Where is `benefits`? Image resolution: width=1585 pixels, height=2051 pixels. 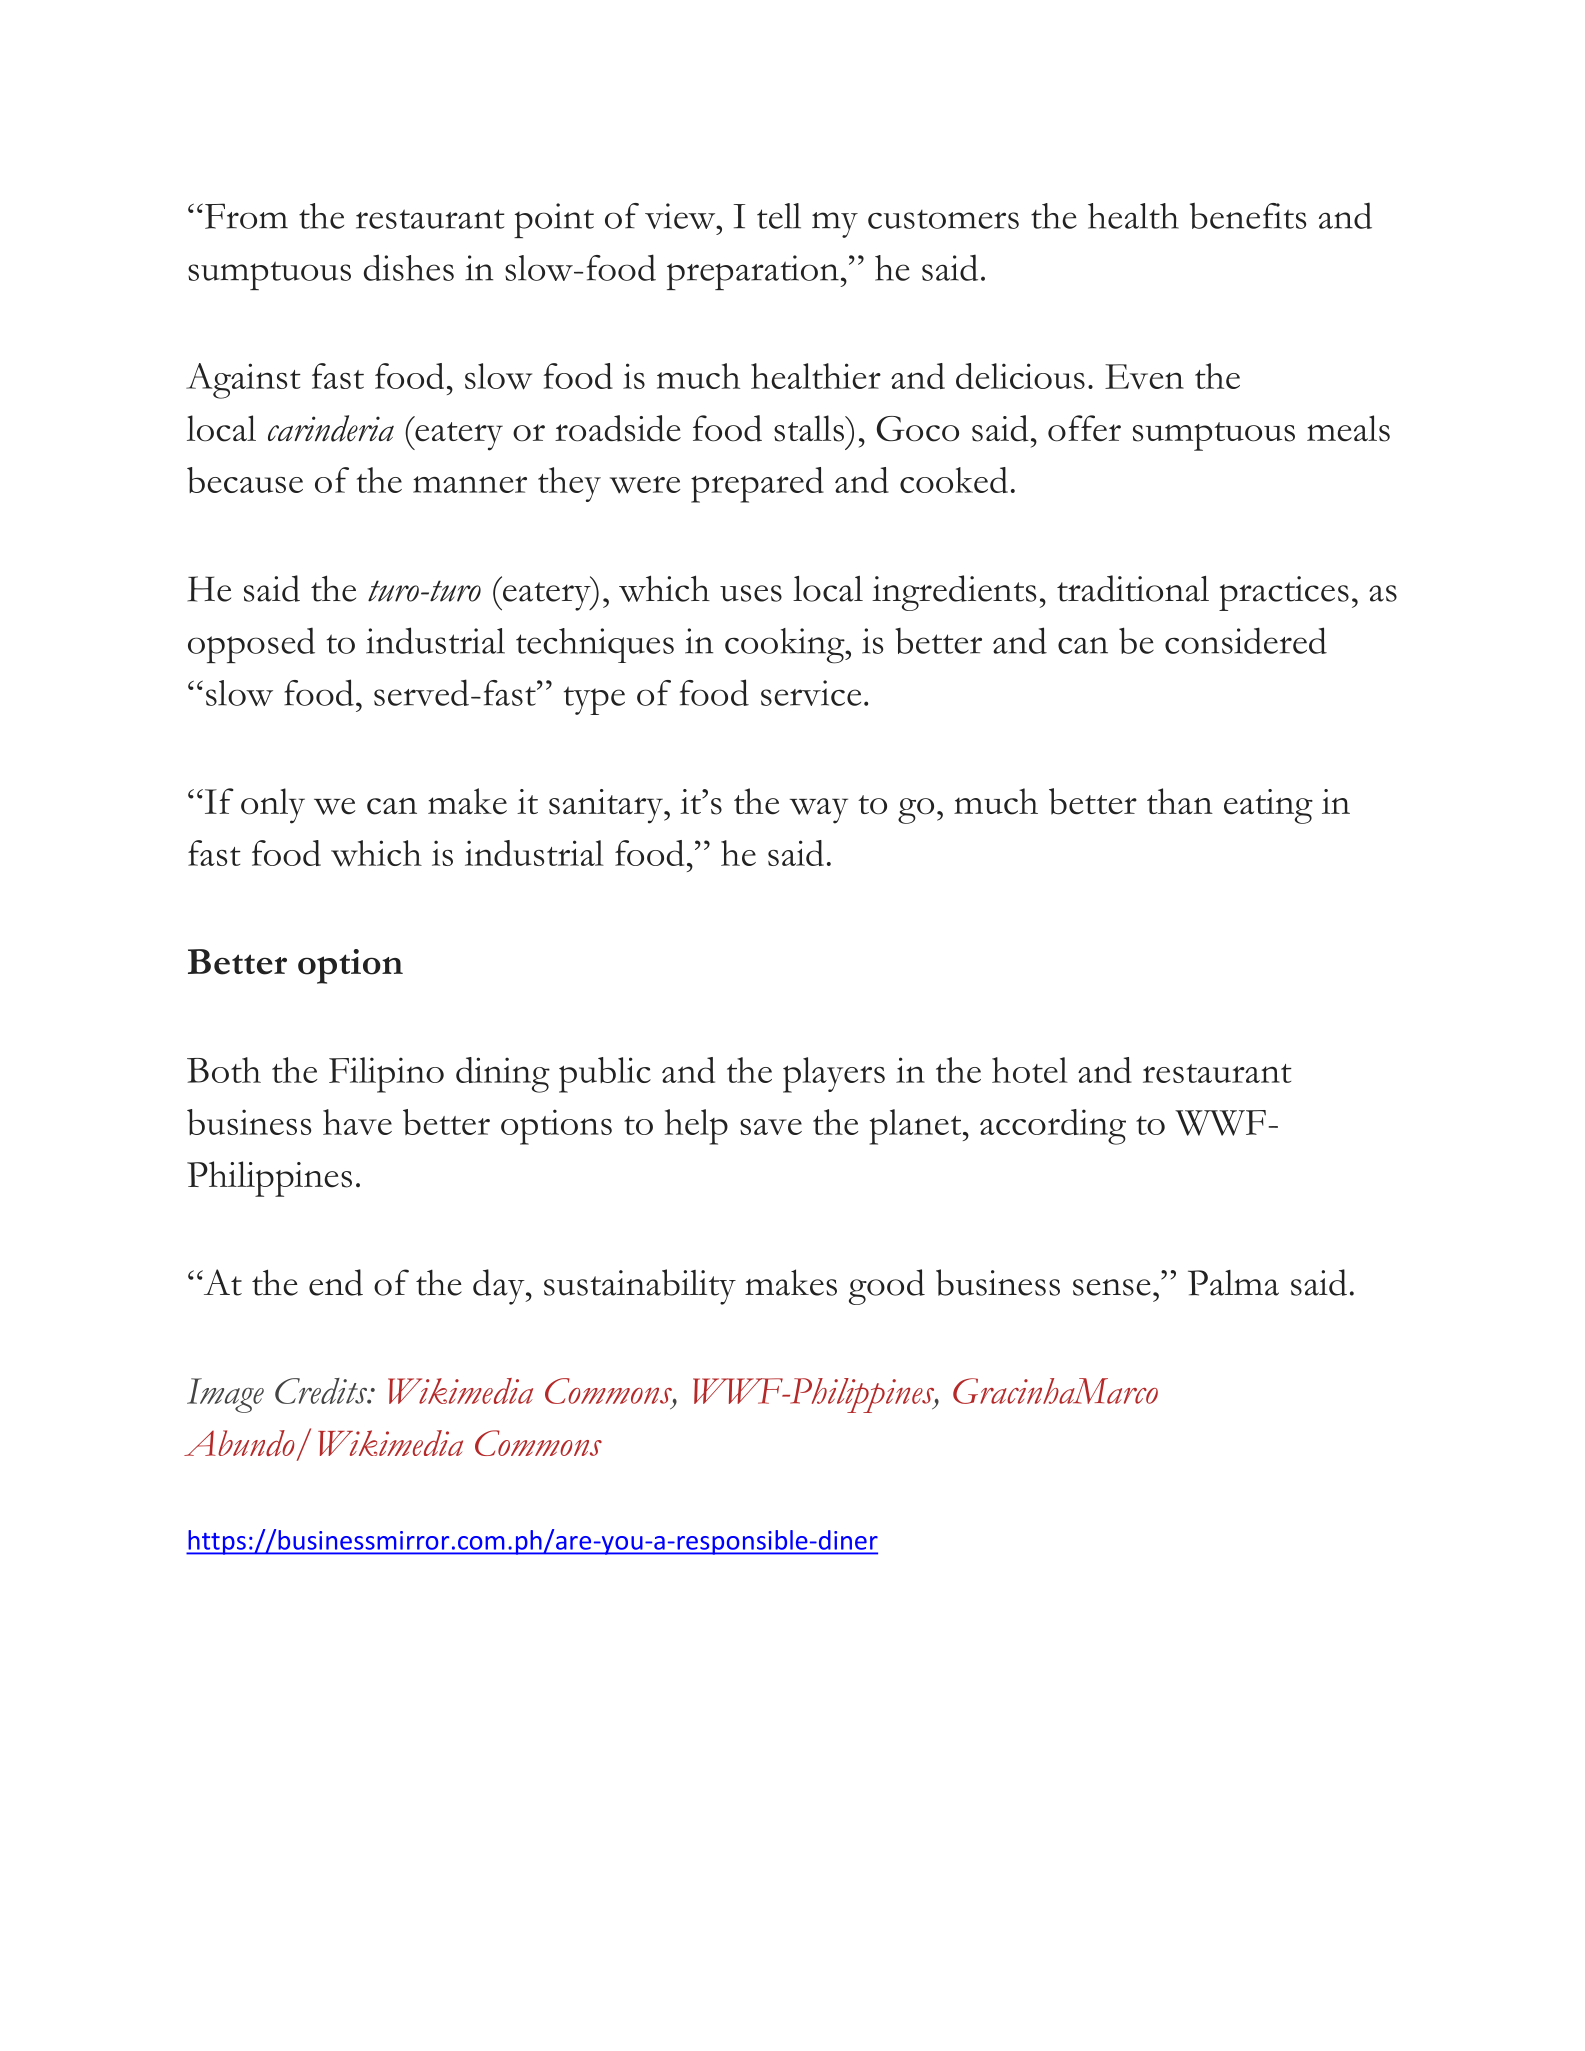 benefits is located at coordinates (1248, 216).
